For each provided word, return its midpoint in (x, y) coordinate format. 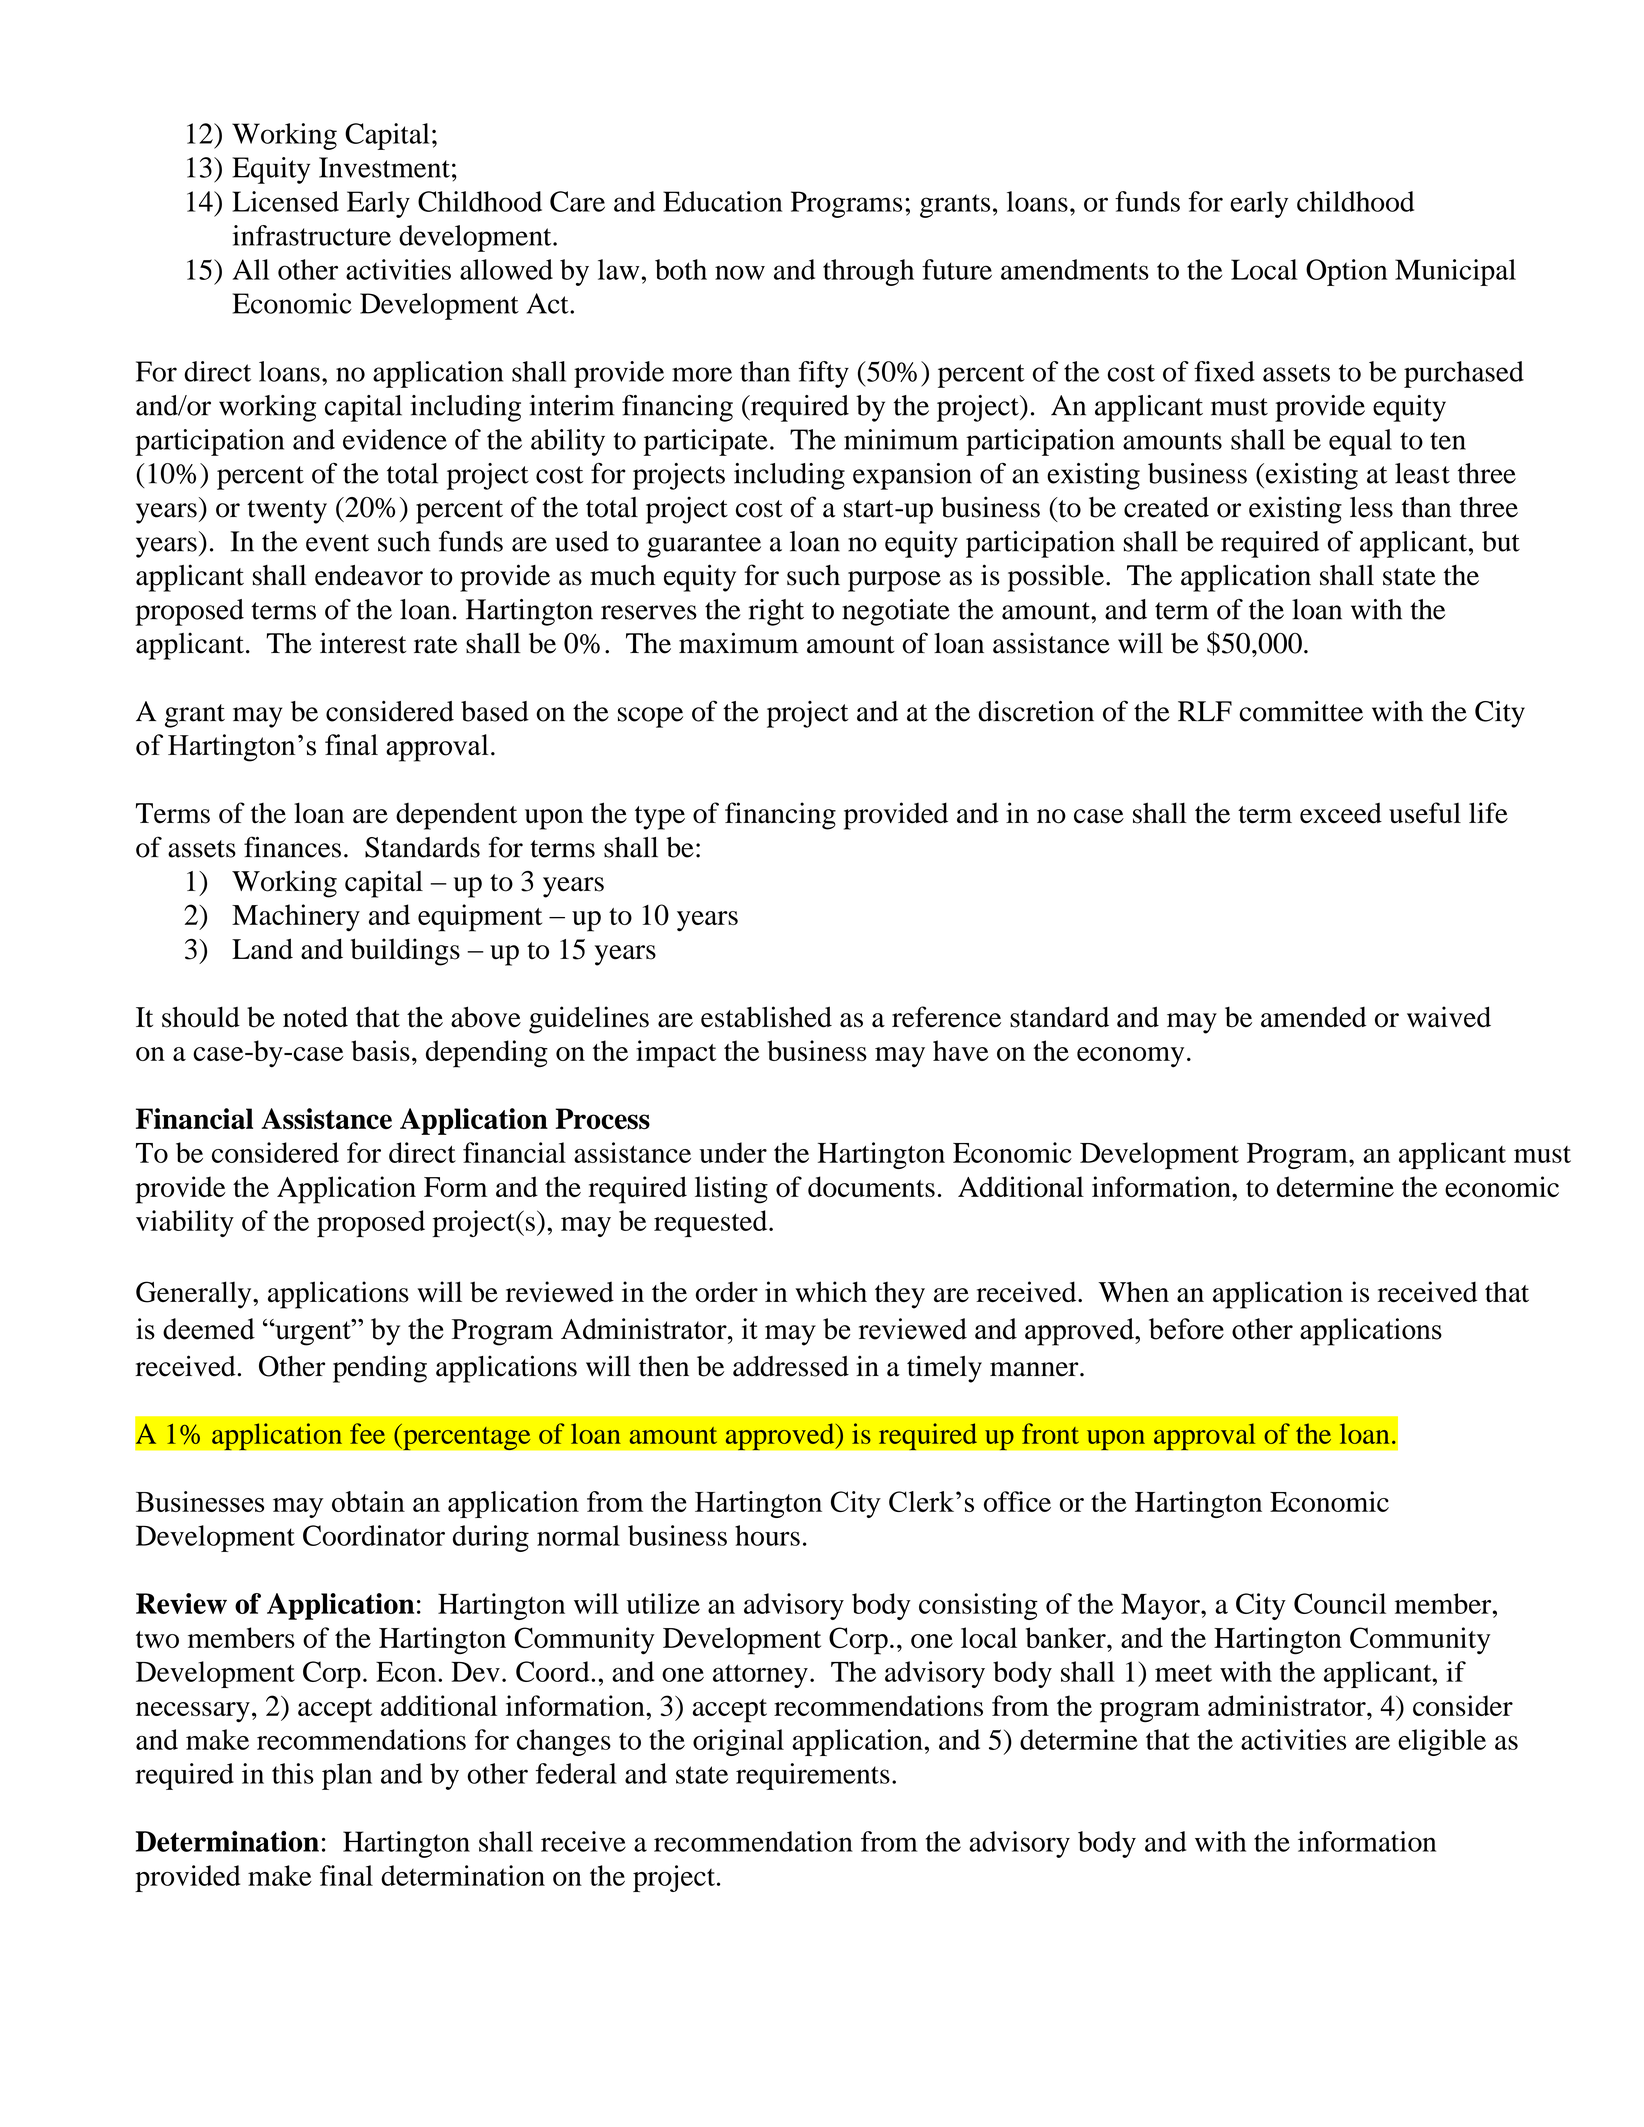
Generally (195, 1295)
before (1186, 1329)
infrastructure (312, 235)
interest (363, 643)
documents (871, 1186)
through (868, 272)
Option (1346, 272)
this (293, 1773)
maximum (738, 643)
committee (1301, 711)
